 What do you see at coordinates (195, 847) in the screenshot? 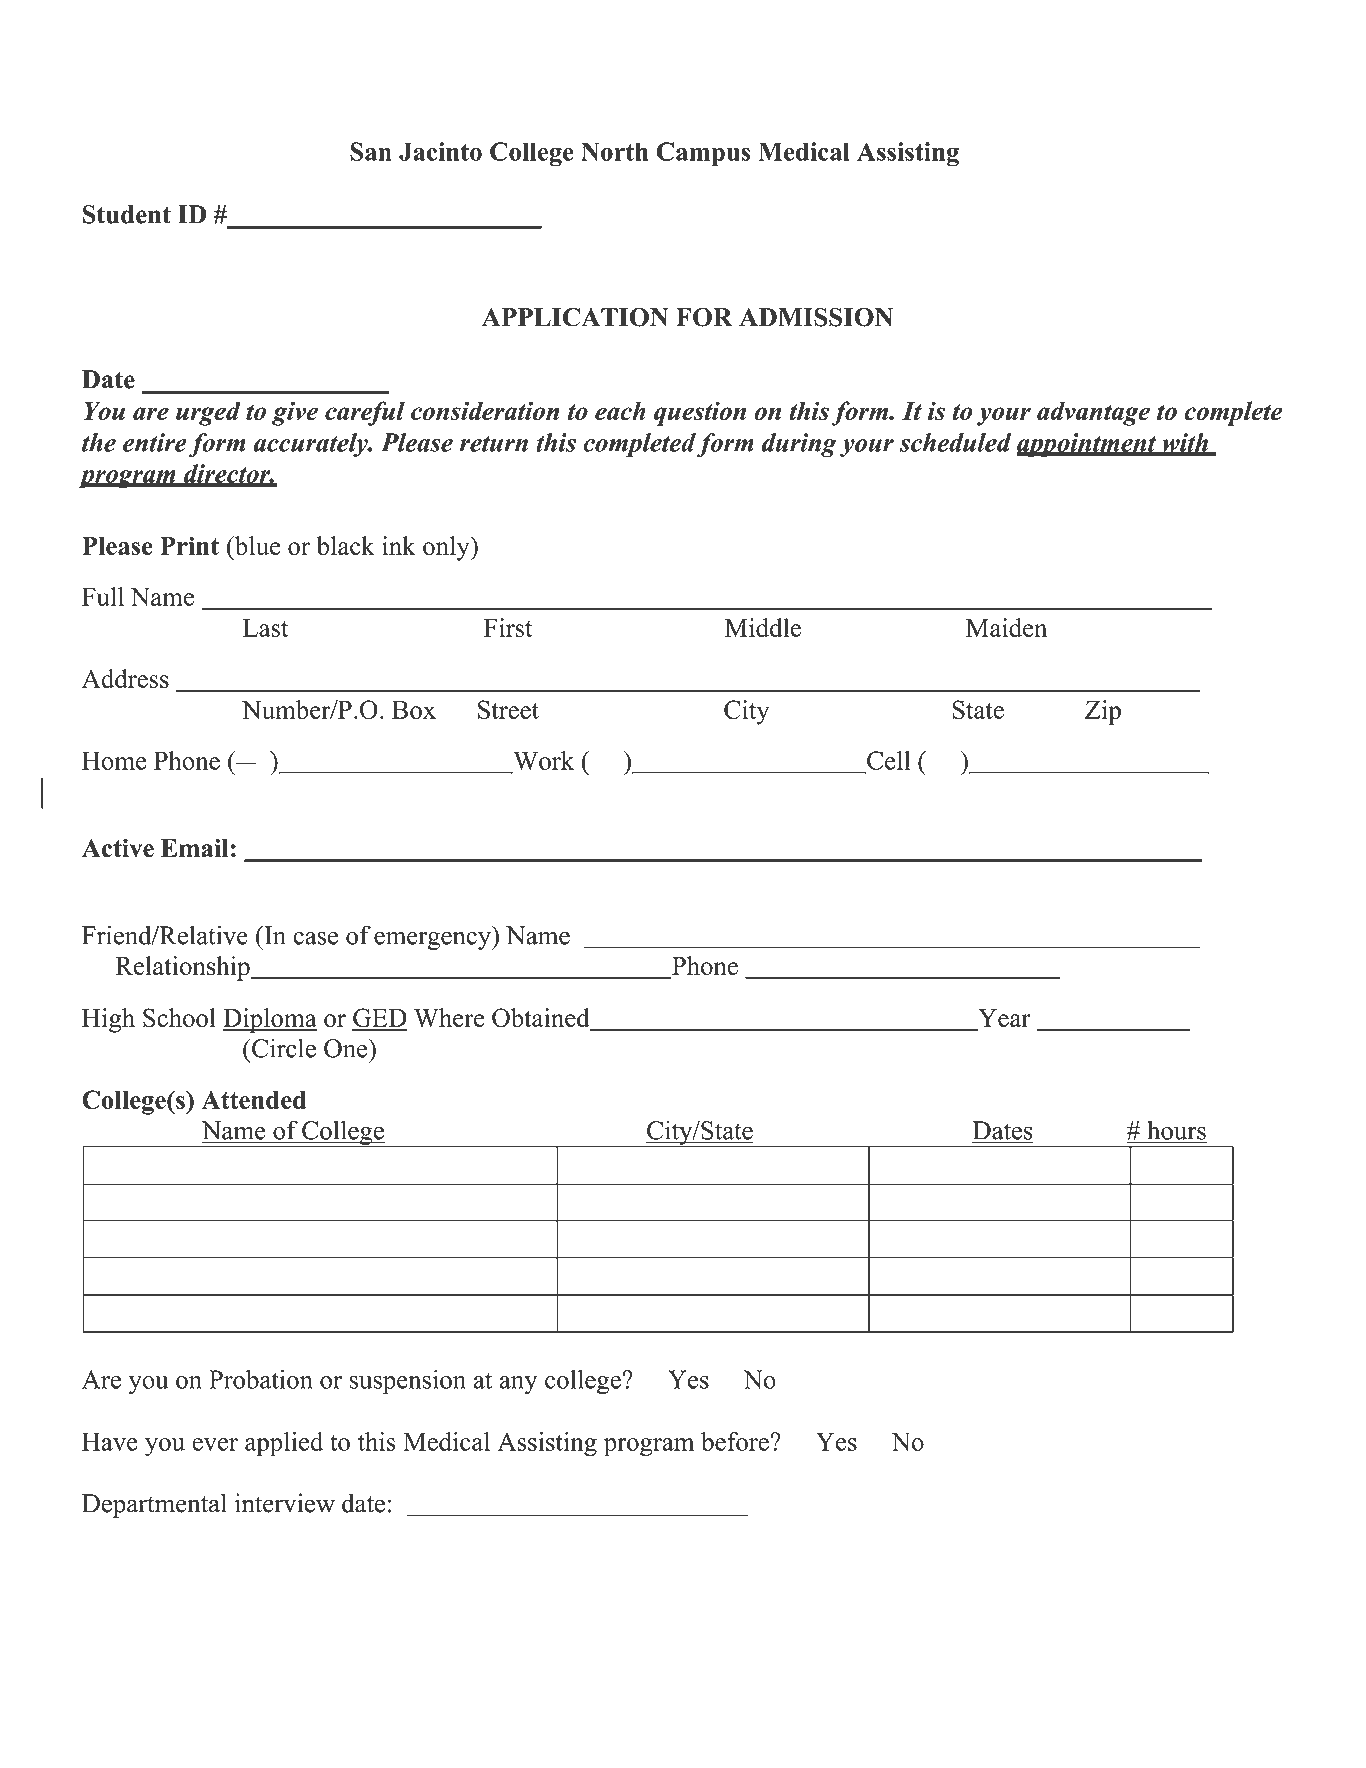
I see `Email` at bounding box center [195, 847].
